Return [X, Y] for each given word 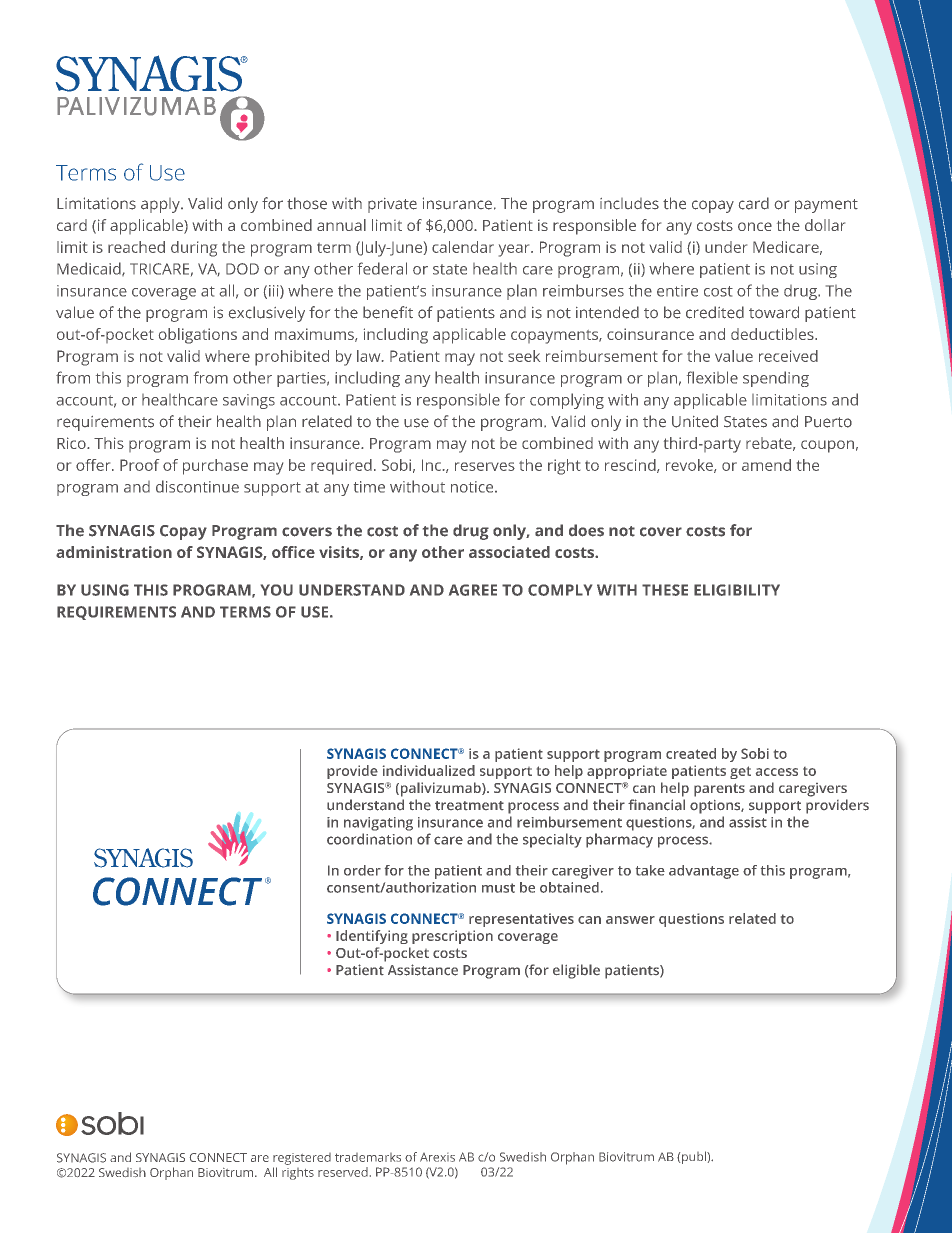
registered [302, 1159]
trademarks [368, 1157]
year [515, 250]
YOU [277, 590]
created [691, 753]
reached [136, 247]
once [755, 226]
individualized [429, 770]
